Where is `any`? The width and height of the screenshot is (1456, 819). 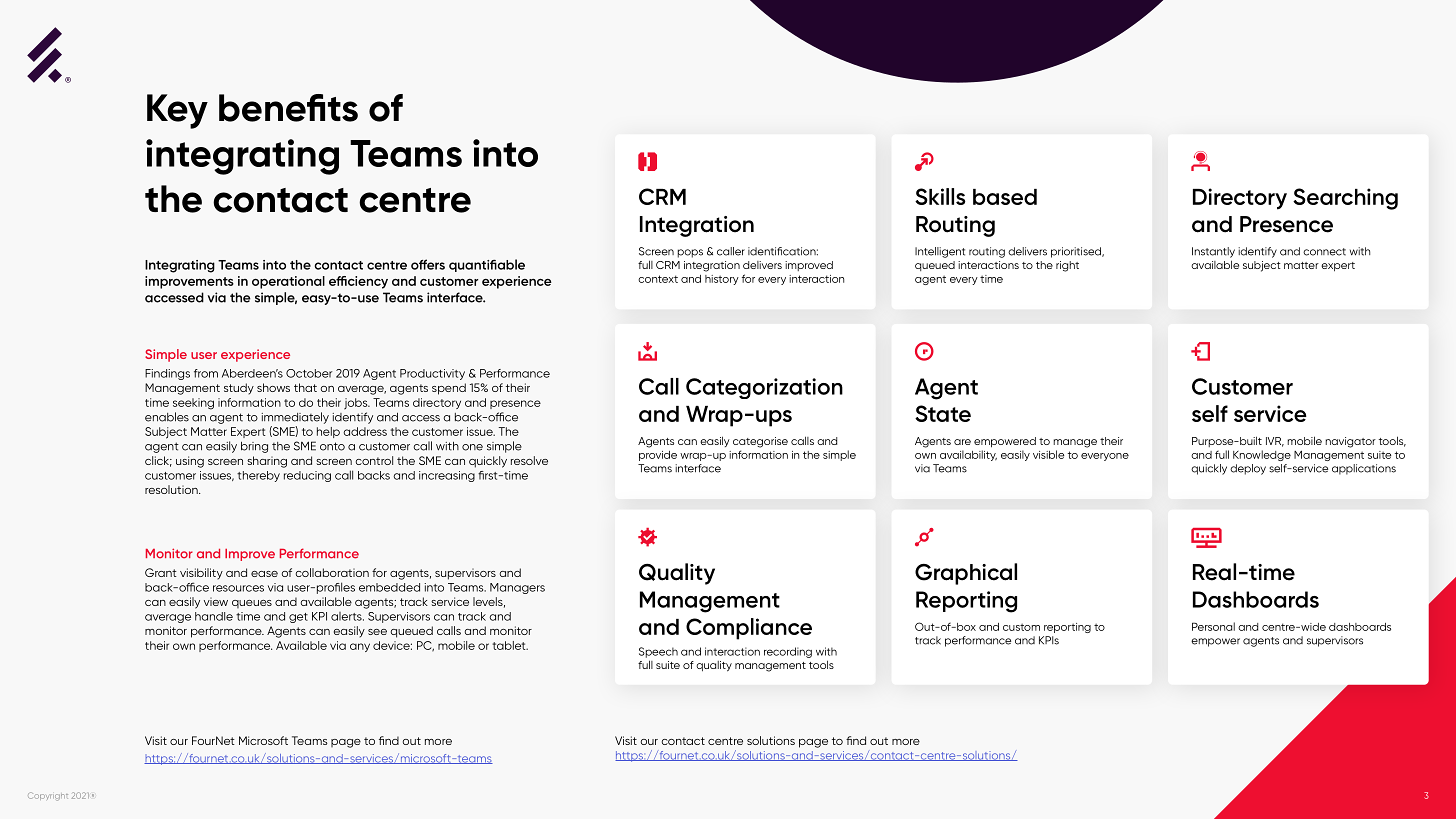 any is located at coordinates (360, 647).
